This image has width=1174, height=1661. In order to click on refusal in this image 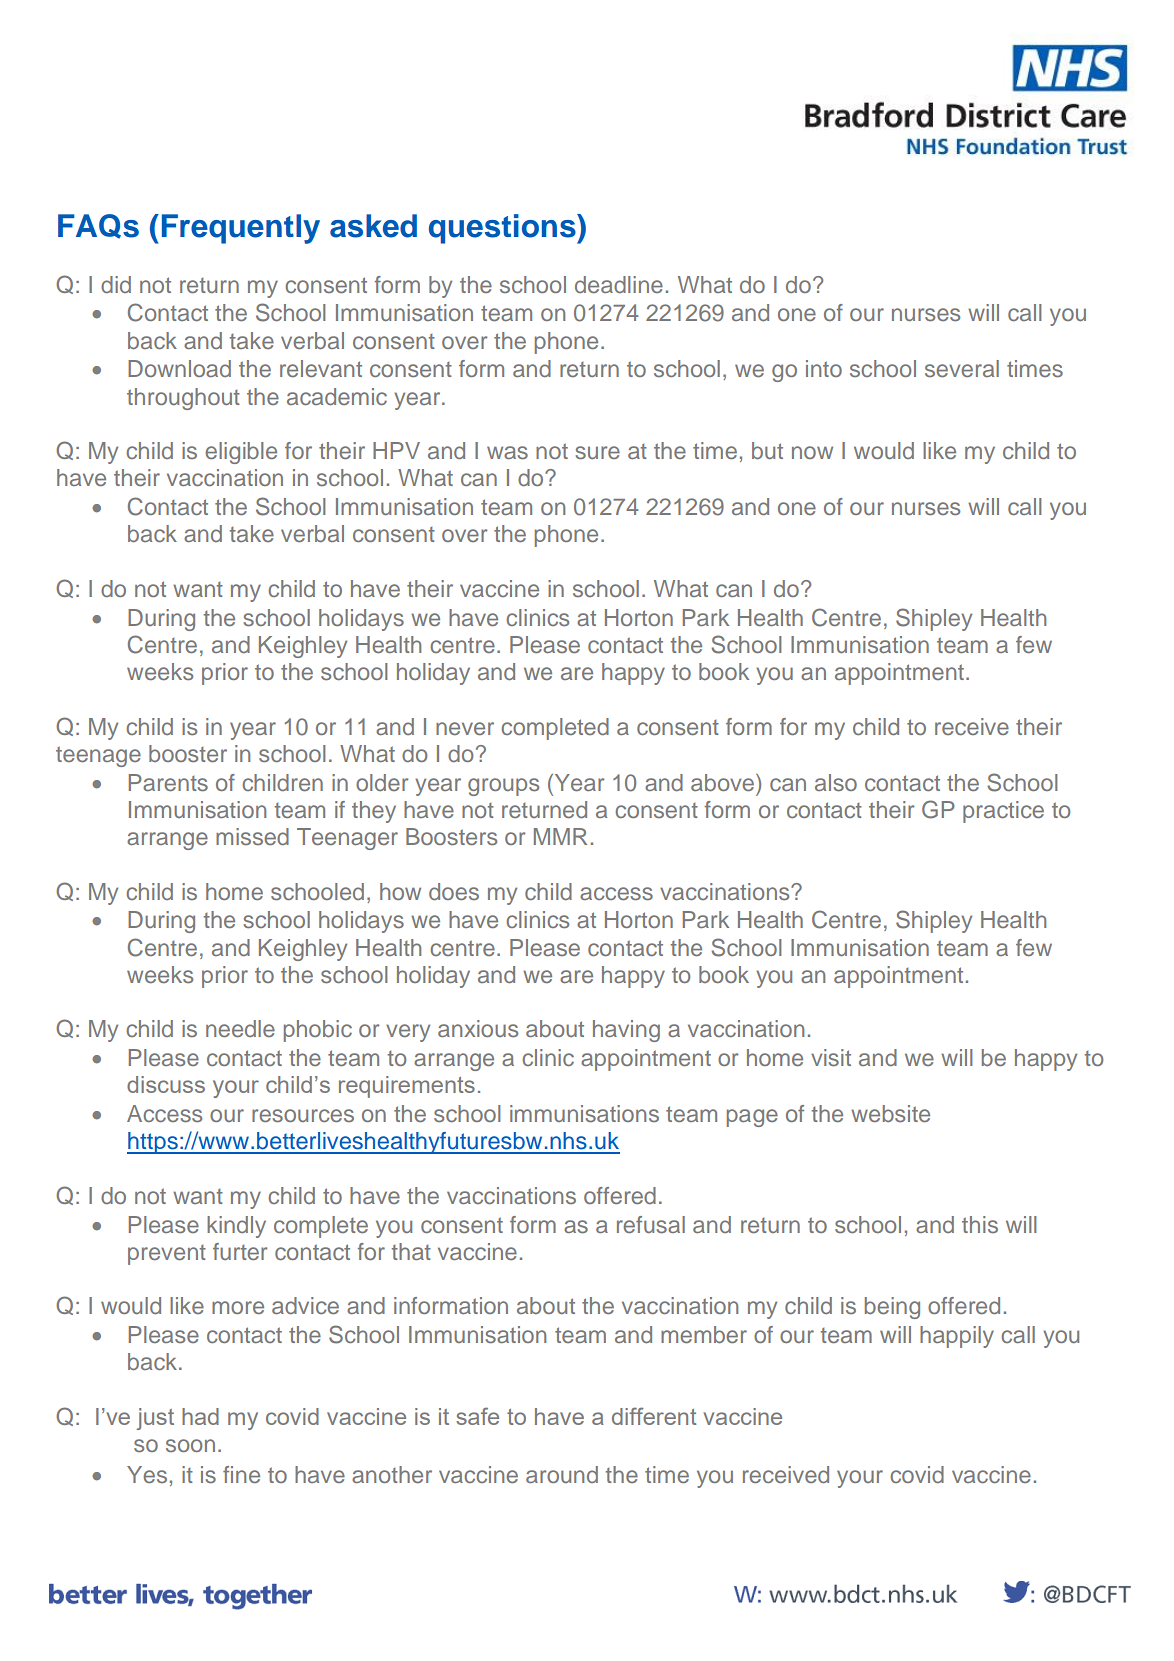, I will do `click(651, 1224)`.
